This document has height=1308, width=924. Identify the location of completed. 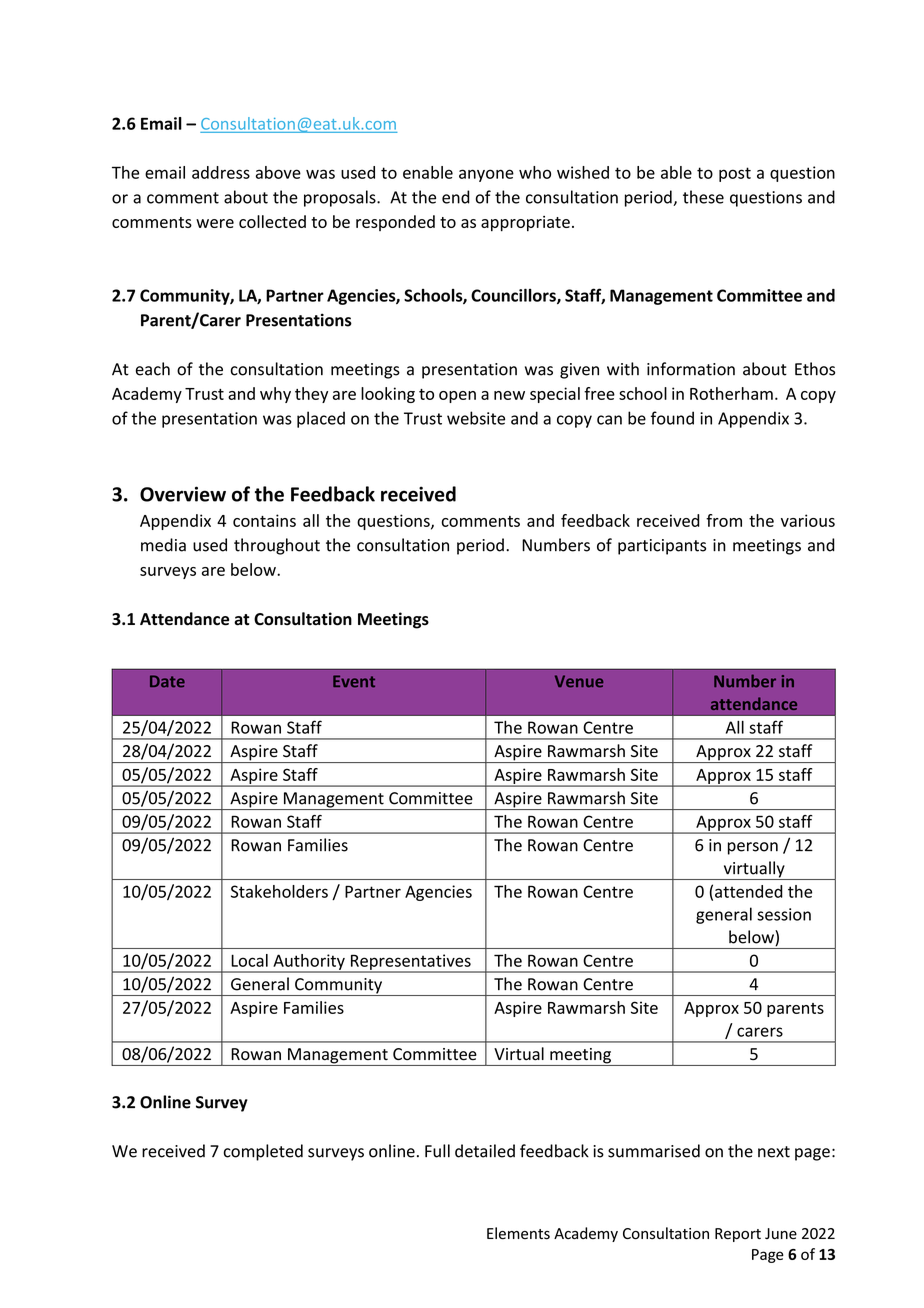
(263, 1152).
